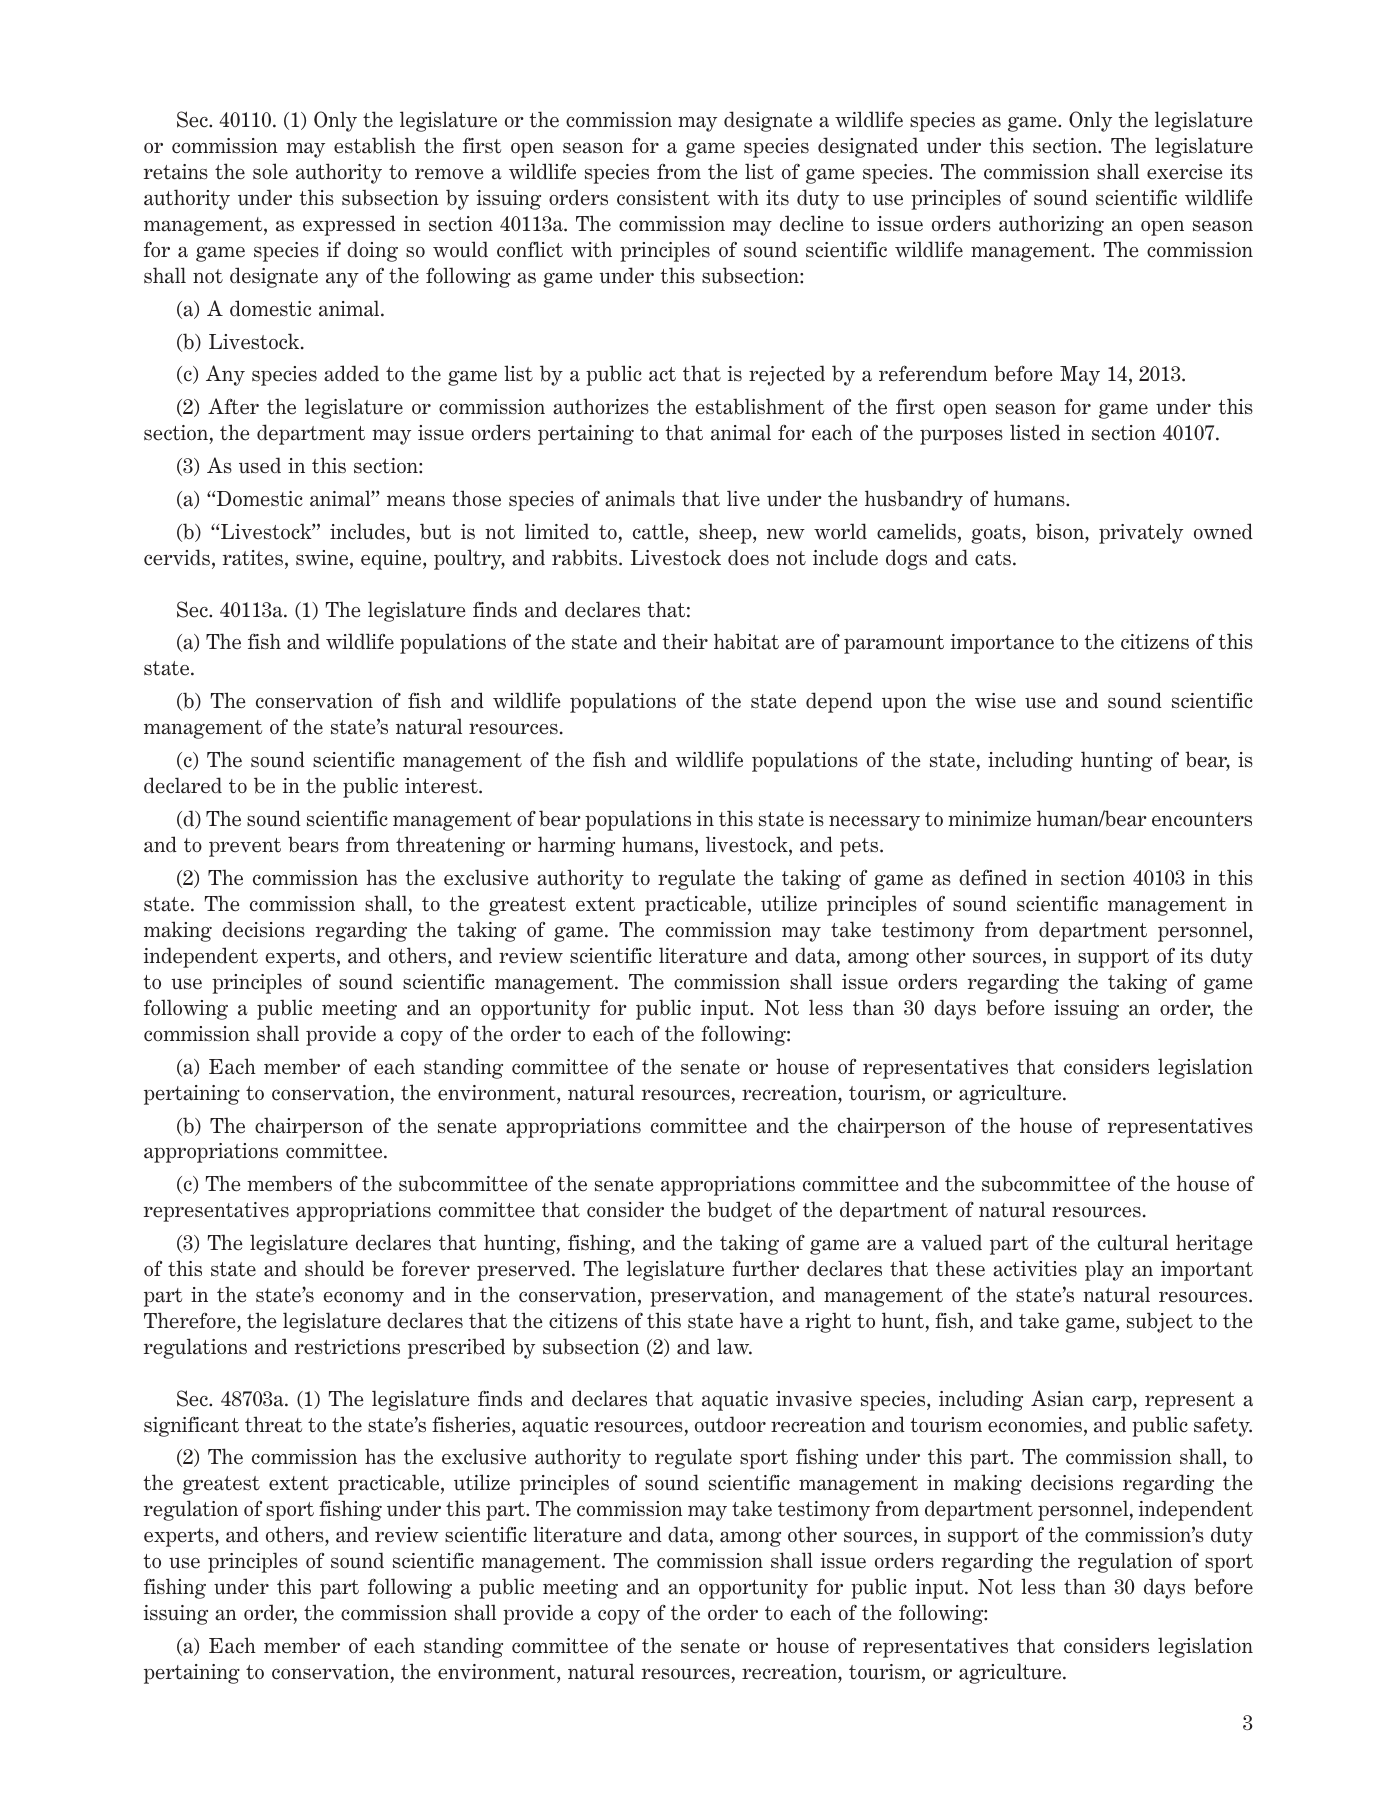 The image size is (1397, 1814). I want to click on expressed, so click(349, 225).
